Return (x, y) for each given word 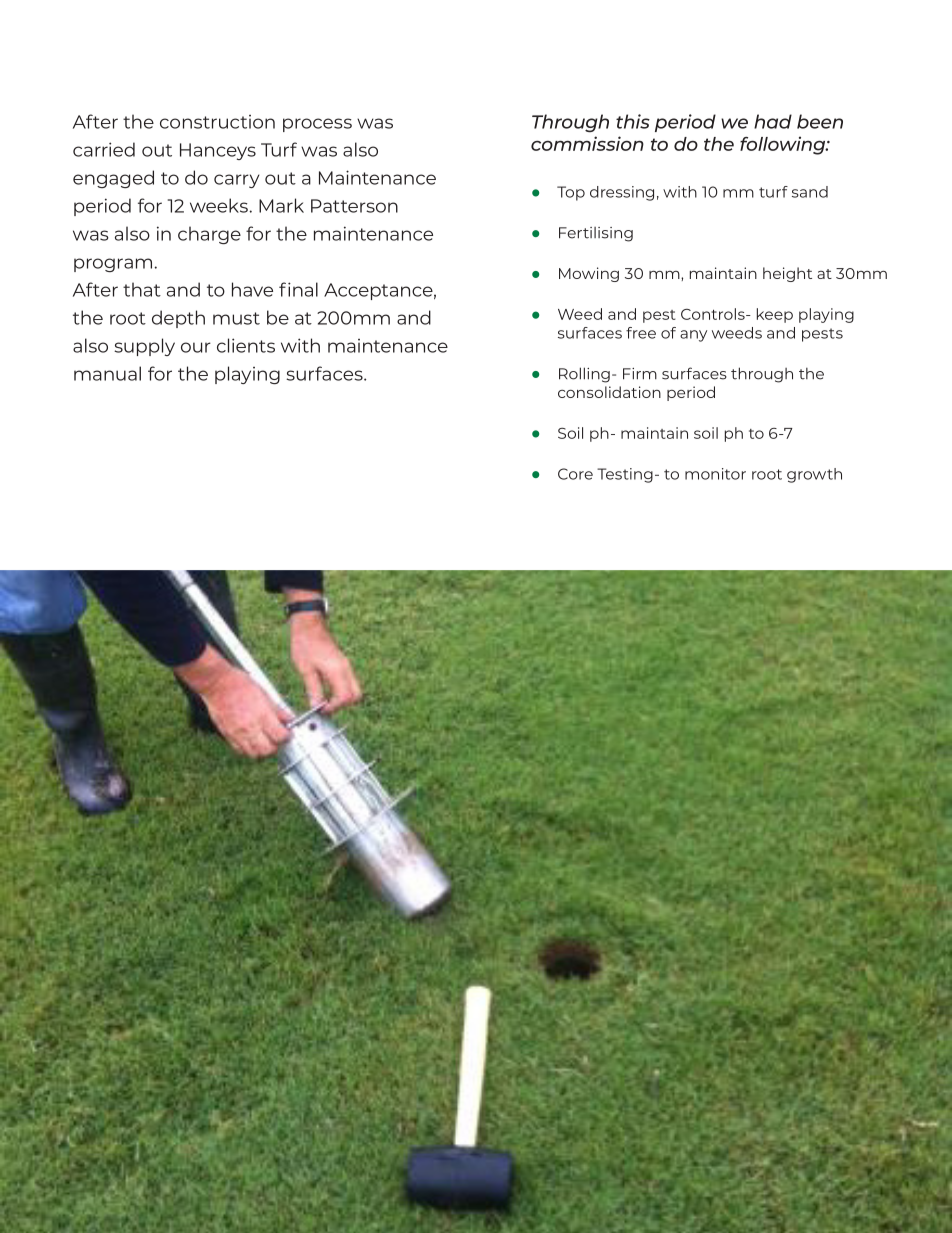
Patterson (354, 206)
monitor (715, 474)
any (693, 336)
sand (810, 192)
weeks (219, 205)
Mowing (589, 274)
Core (575, 474)
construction (217, 122)
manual (107, 373)
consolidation (609, 392)
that (142, 289)
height (787, 274)
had (773, 121)
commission (587, 143)
